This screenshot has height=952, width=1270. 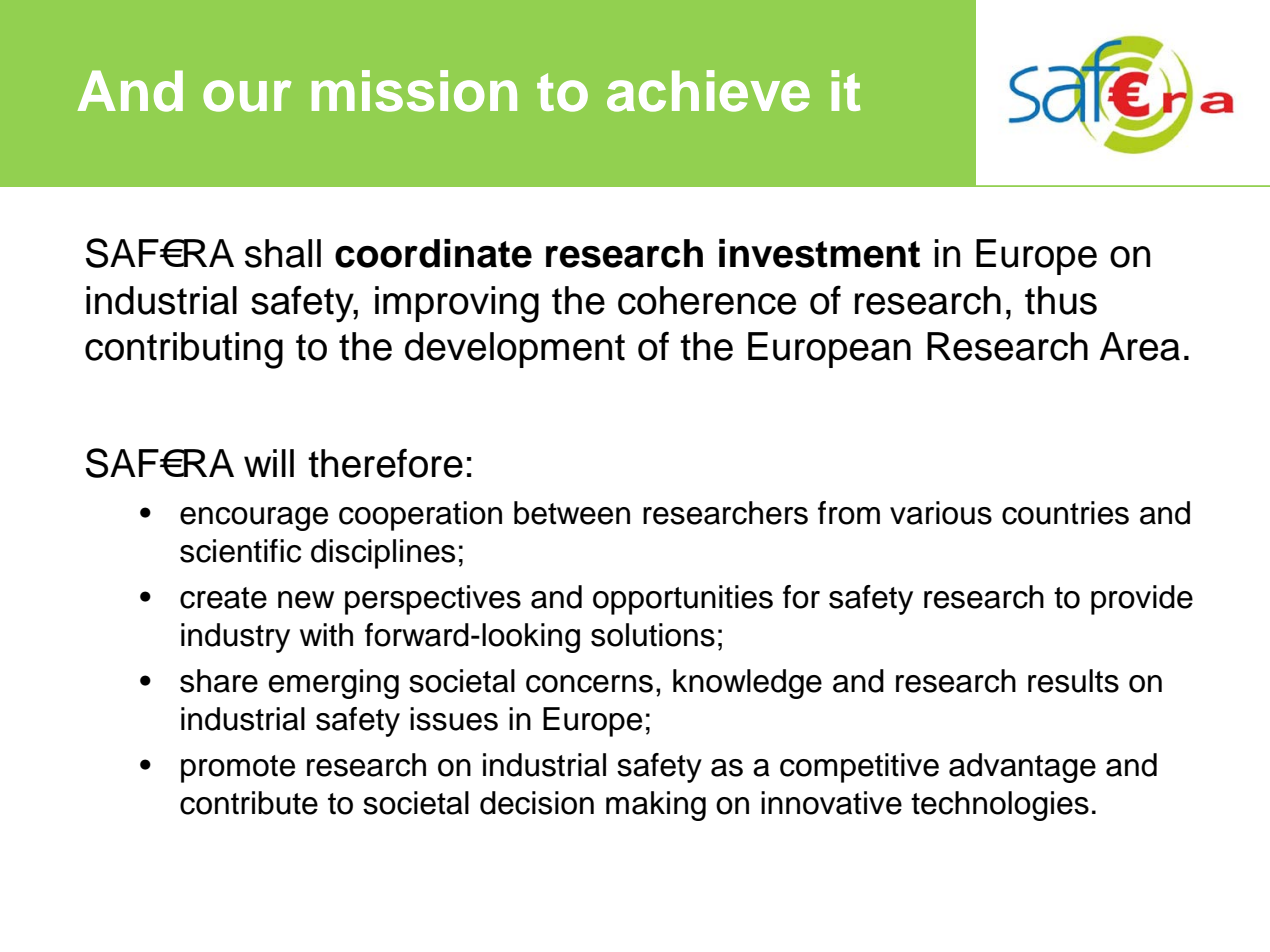 I want to click on contribute, so click(x=249, y=803).
